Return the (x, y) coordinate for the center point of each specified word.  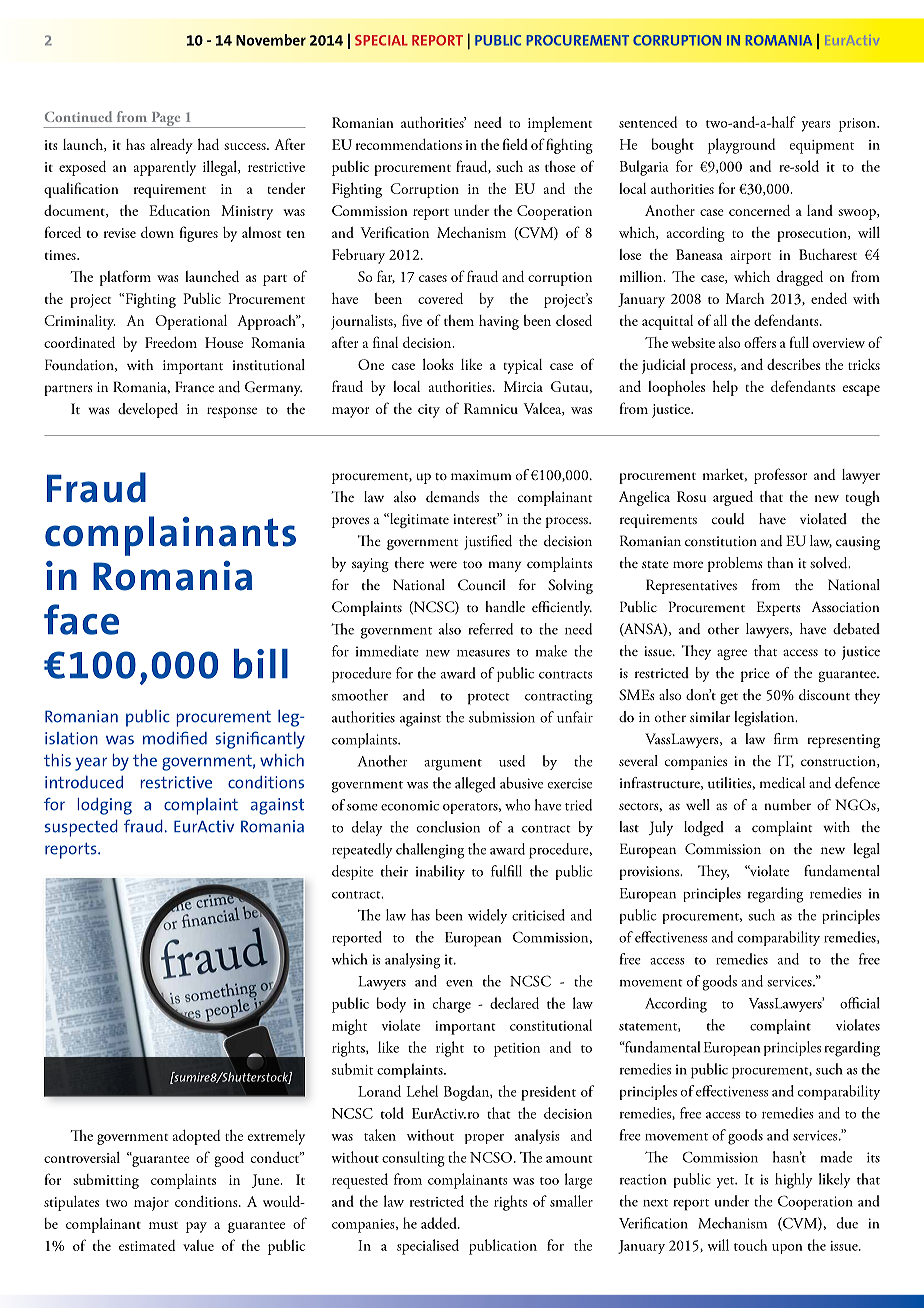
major (151, 1204)
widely (487, 916)
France (194, 386)
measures (483, 653)
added (440, 1223)
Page (166, 120)
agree (732, 654)
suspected (81, 828)
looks (438, 364)
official (860, 1003)
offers (760, 342)
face (81, 619)
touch (750, 1245)
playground (741, 146)
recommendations (409, 144)
